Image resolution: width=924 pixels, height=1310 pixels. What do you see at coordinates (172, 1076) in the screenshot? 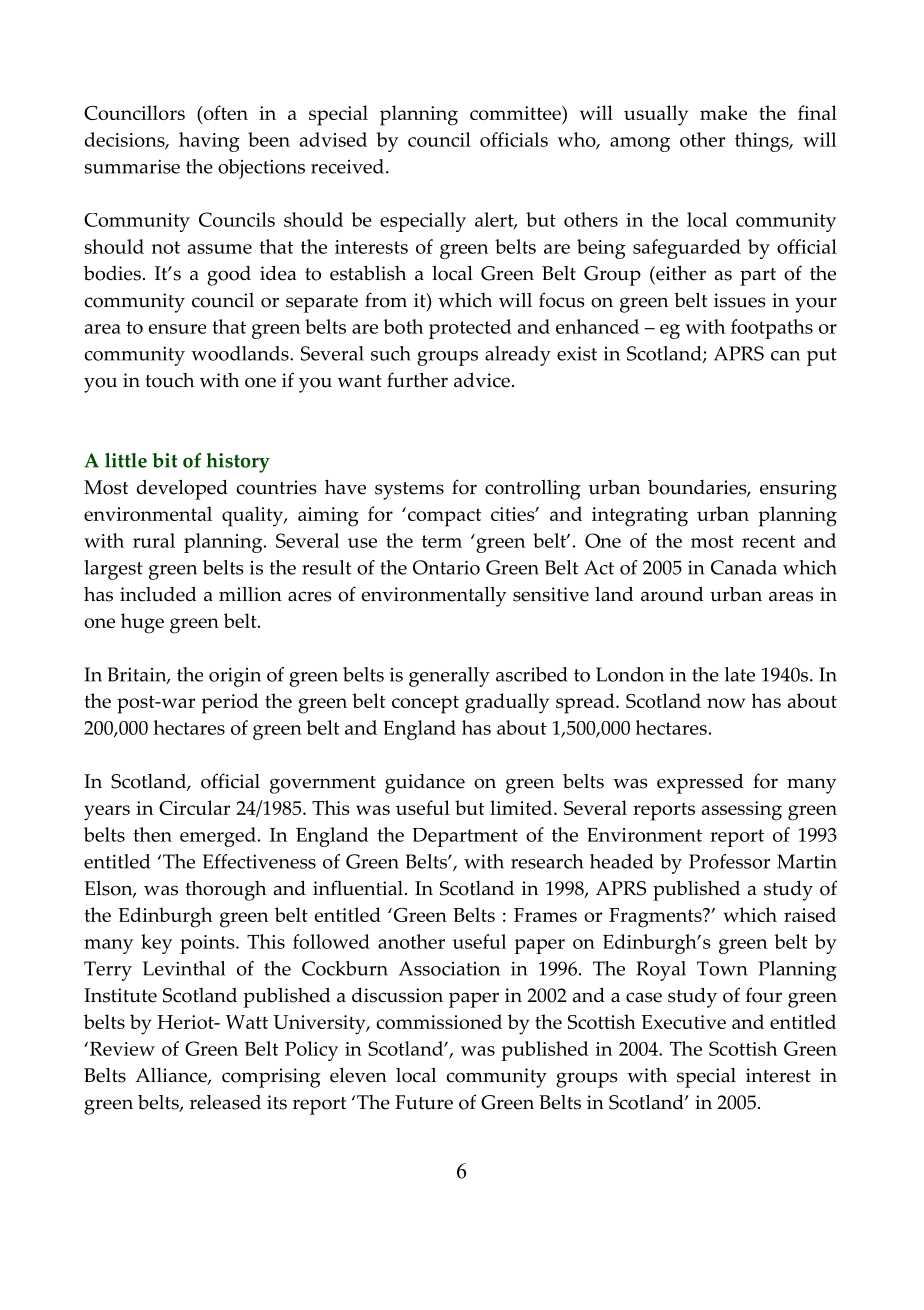
I see `Alliance` at bounding box center [172, 1076].
